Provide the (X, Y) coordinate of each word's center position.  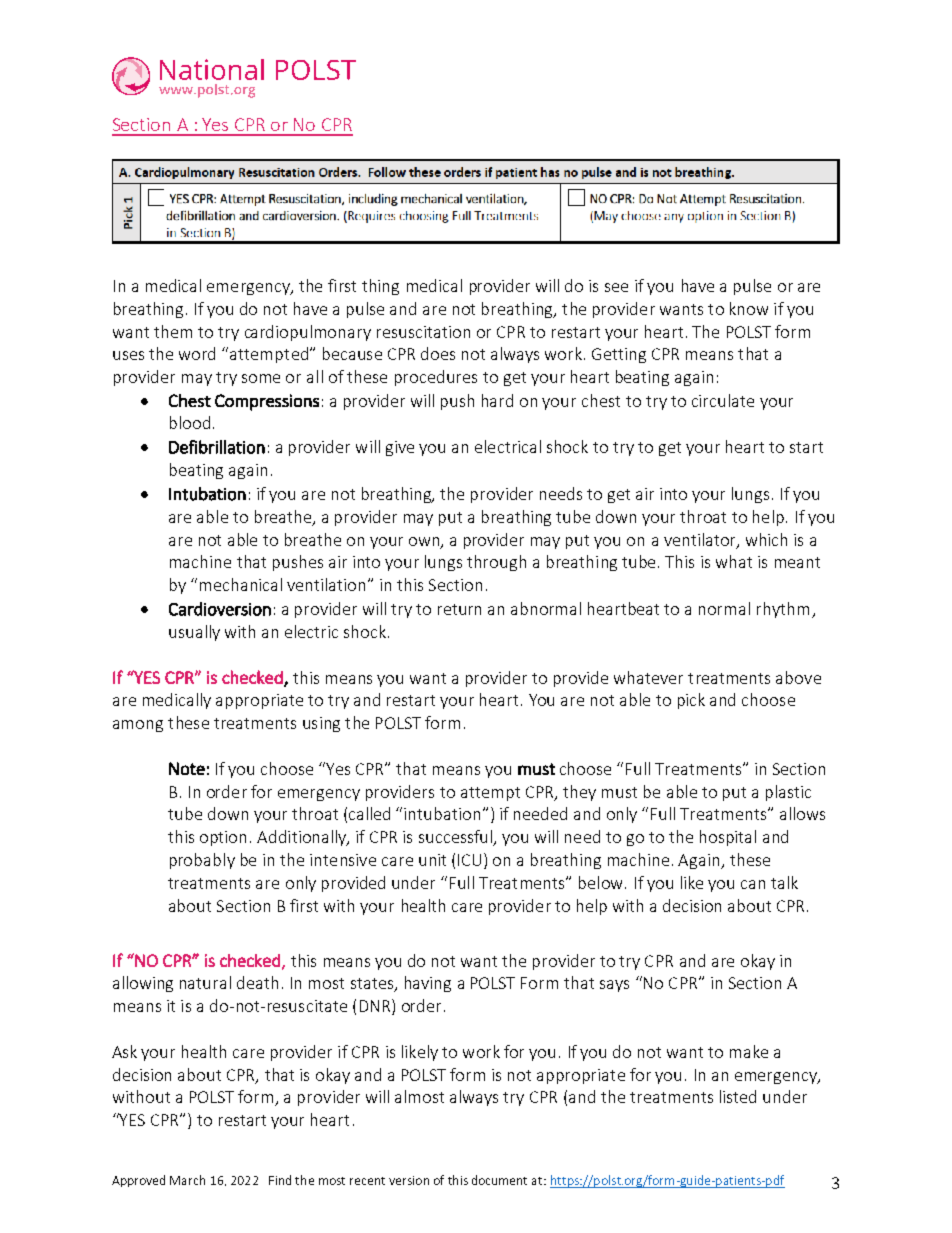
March (187, 1180)
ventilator (701, 540)
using (321, 724)
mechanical (241, 584)
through (496, 563)
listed (738, 1096)
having (428, 984)
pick (691, 701)
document (499, 1180)
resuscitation (423, 332)
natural (205, 982)
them (173, 331)
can (753, 884)
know (749, 308)
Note (187, 768)
